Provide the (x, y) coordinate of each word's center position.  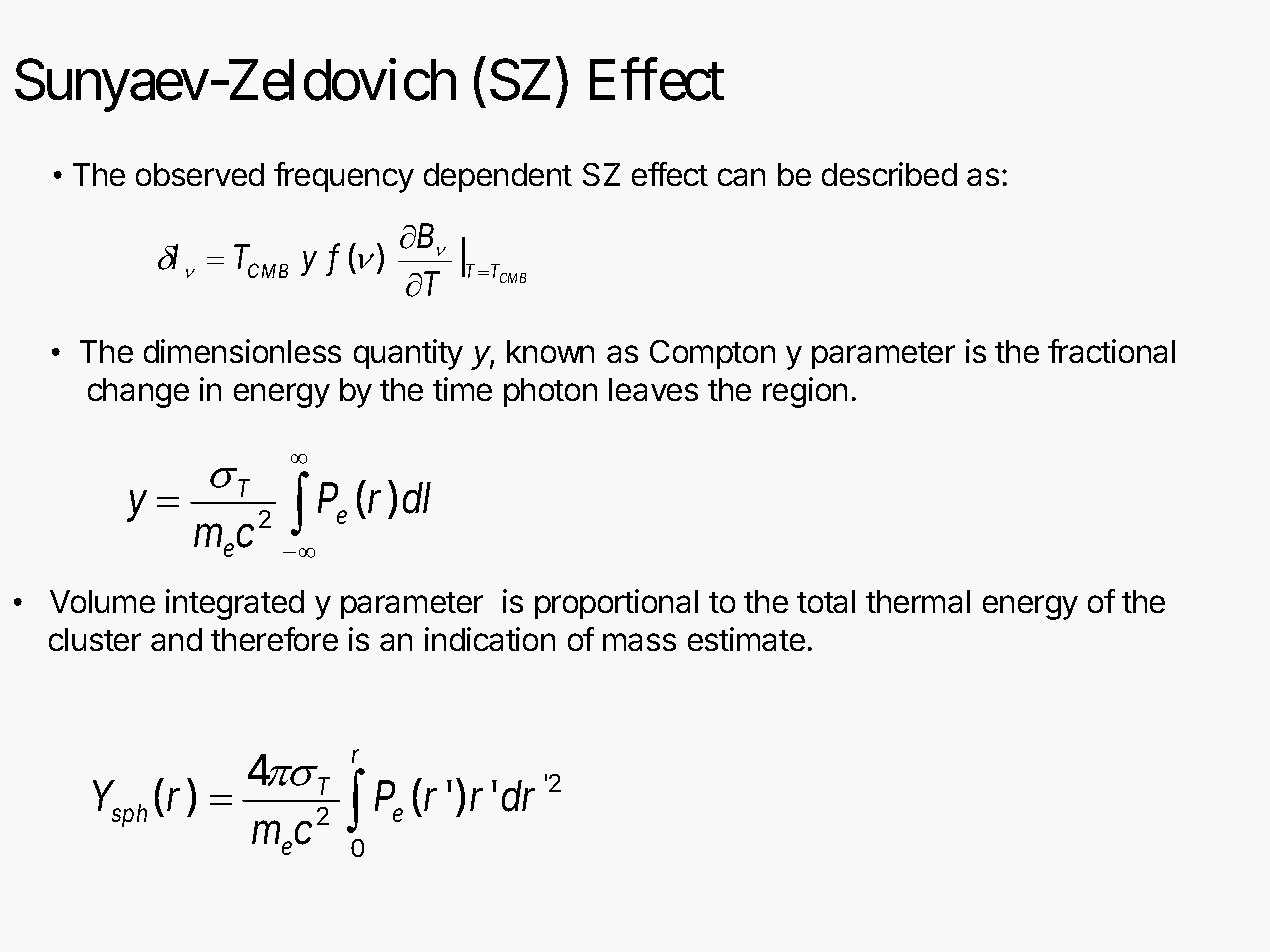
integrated (235, 604)
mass (639, 642)
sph (129, 815)
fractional (1111, 351)
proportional (616, 604)
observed (200, 174)
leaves (653, 389)
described (889, 174)
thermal (918, 601)
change (138, 393)
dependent (498, 177)
